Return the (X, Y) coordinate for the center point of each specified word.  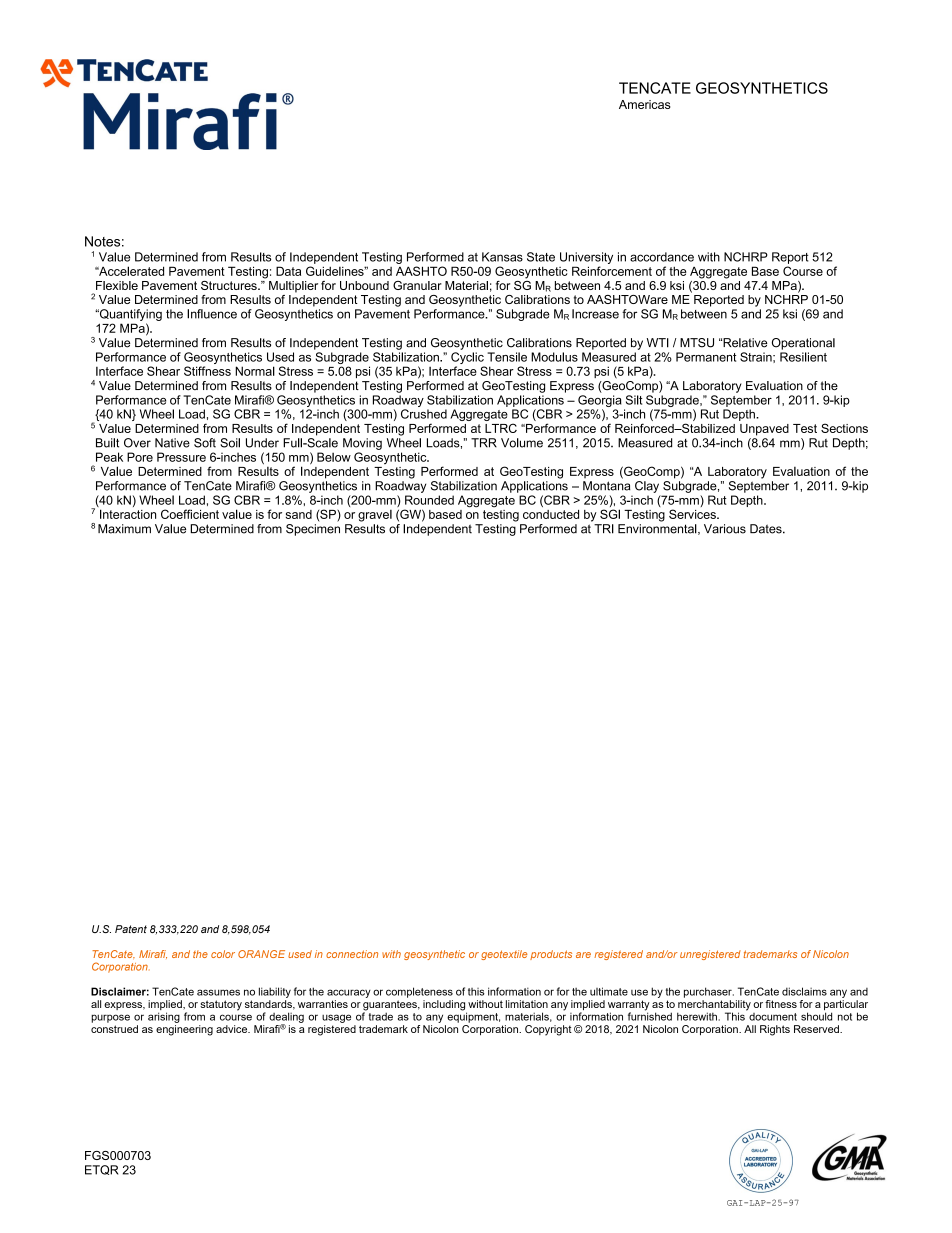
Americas (645, 104)
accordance (662, 257)
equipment (473, 1016)
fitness (781, 1004)
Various (725, 529)
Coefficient (190, 514)
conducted (551, 514)
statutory (221, 1005)
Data (288, 271)
